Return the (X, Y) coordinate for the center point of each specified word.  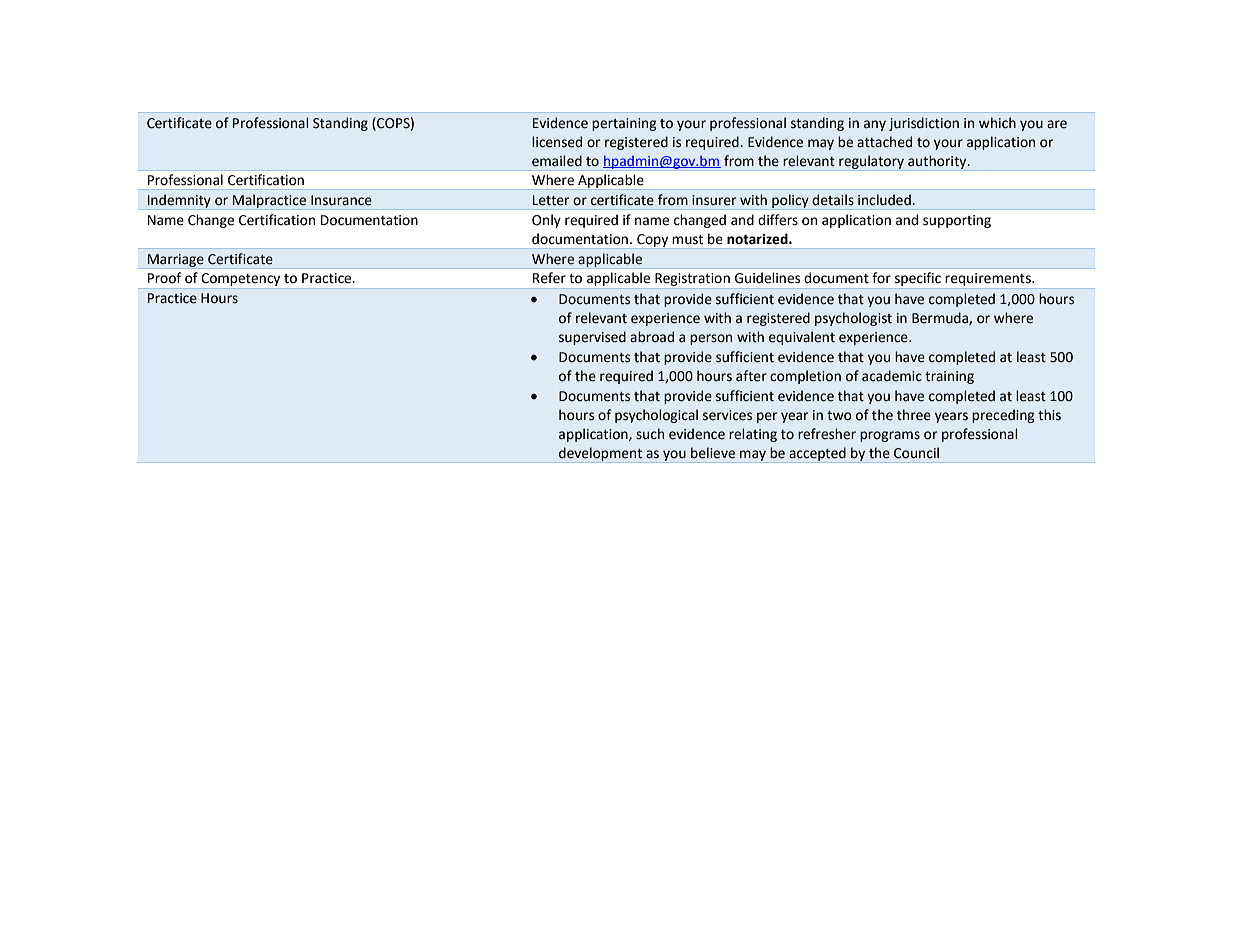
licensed (557, 142)
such (650, 434)
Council (916, 453)
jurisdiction (924, 124)
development (601, 455)
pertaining (624, 124)
